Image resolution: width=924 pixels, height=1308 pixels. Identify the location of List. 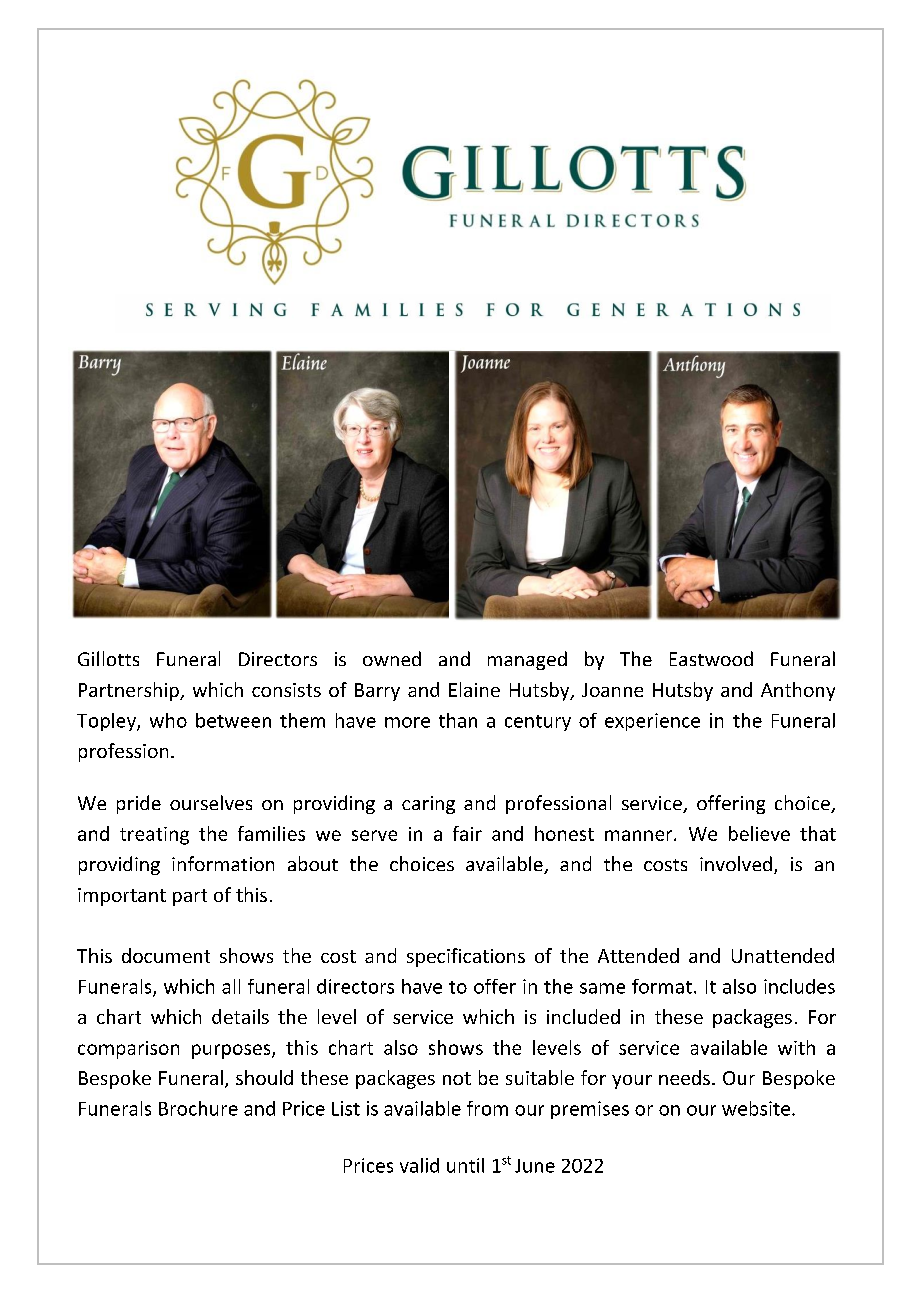
(346, 1108).
